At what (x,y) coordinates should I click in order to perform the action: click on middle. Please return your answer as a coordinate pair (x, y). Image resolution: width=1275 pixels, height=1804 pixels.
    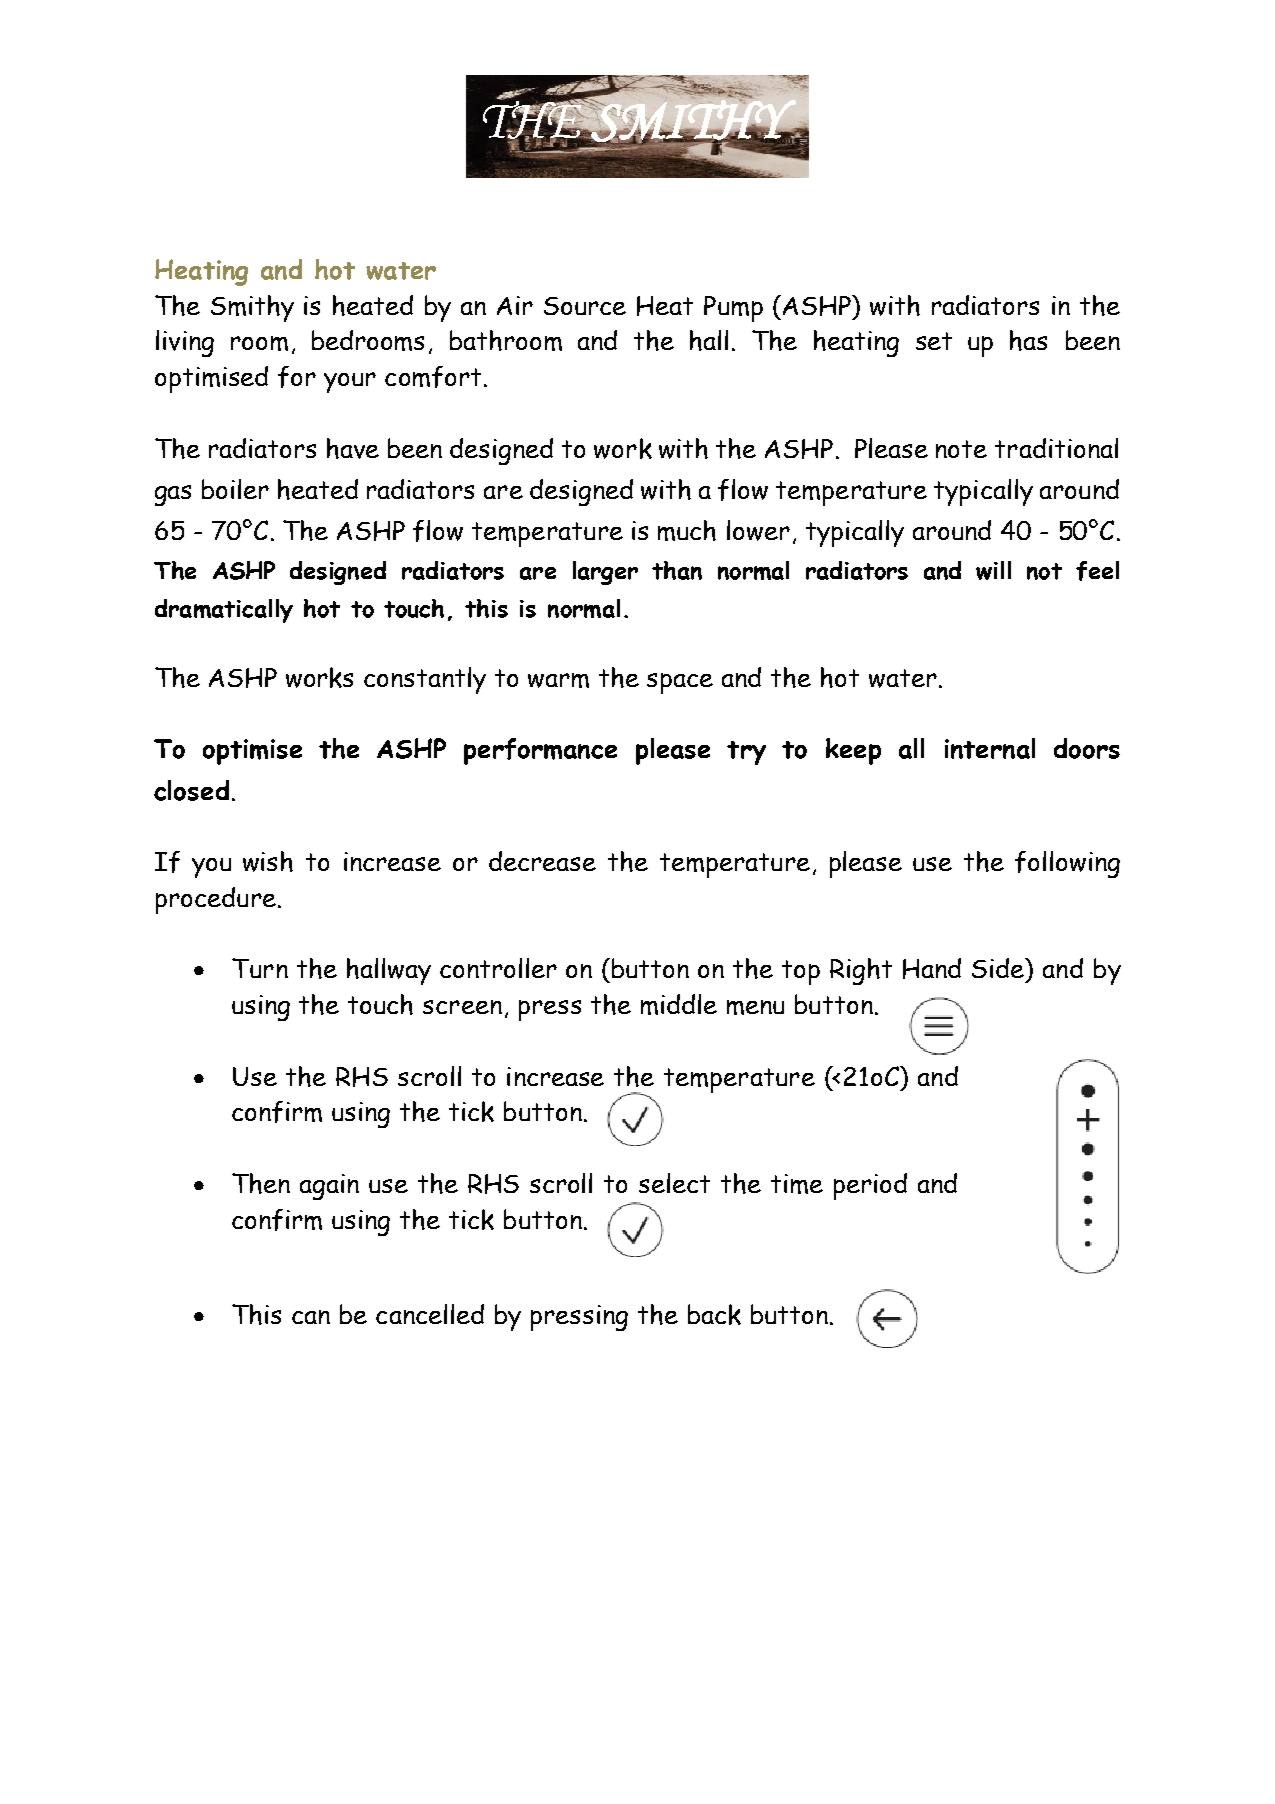
    Looking at the image, I should click on (679, 1004).
